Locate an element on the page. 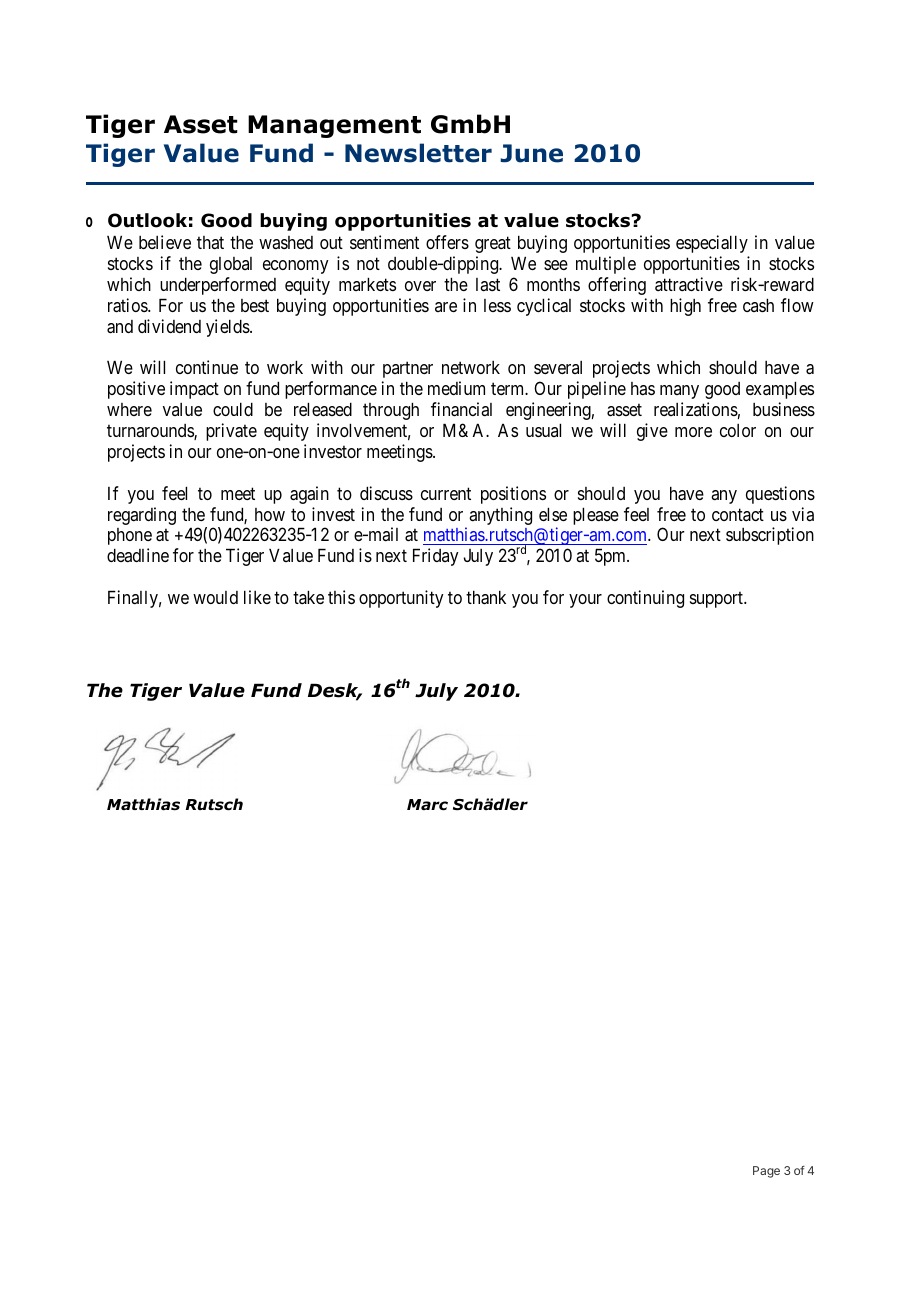  opportunity is located at coordinates (401, 599).
